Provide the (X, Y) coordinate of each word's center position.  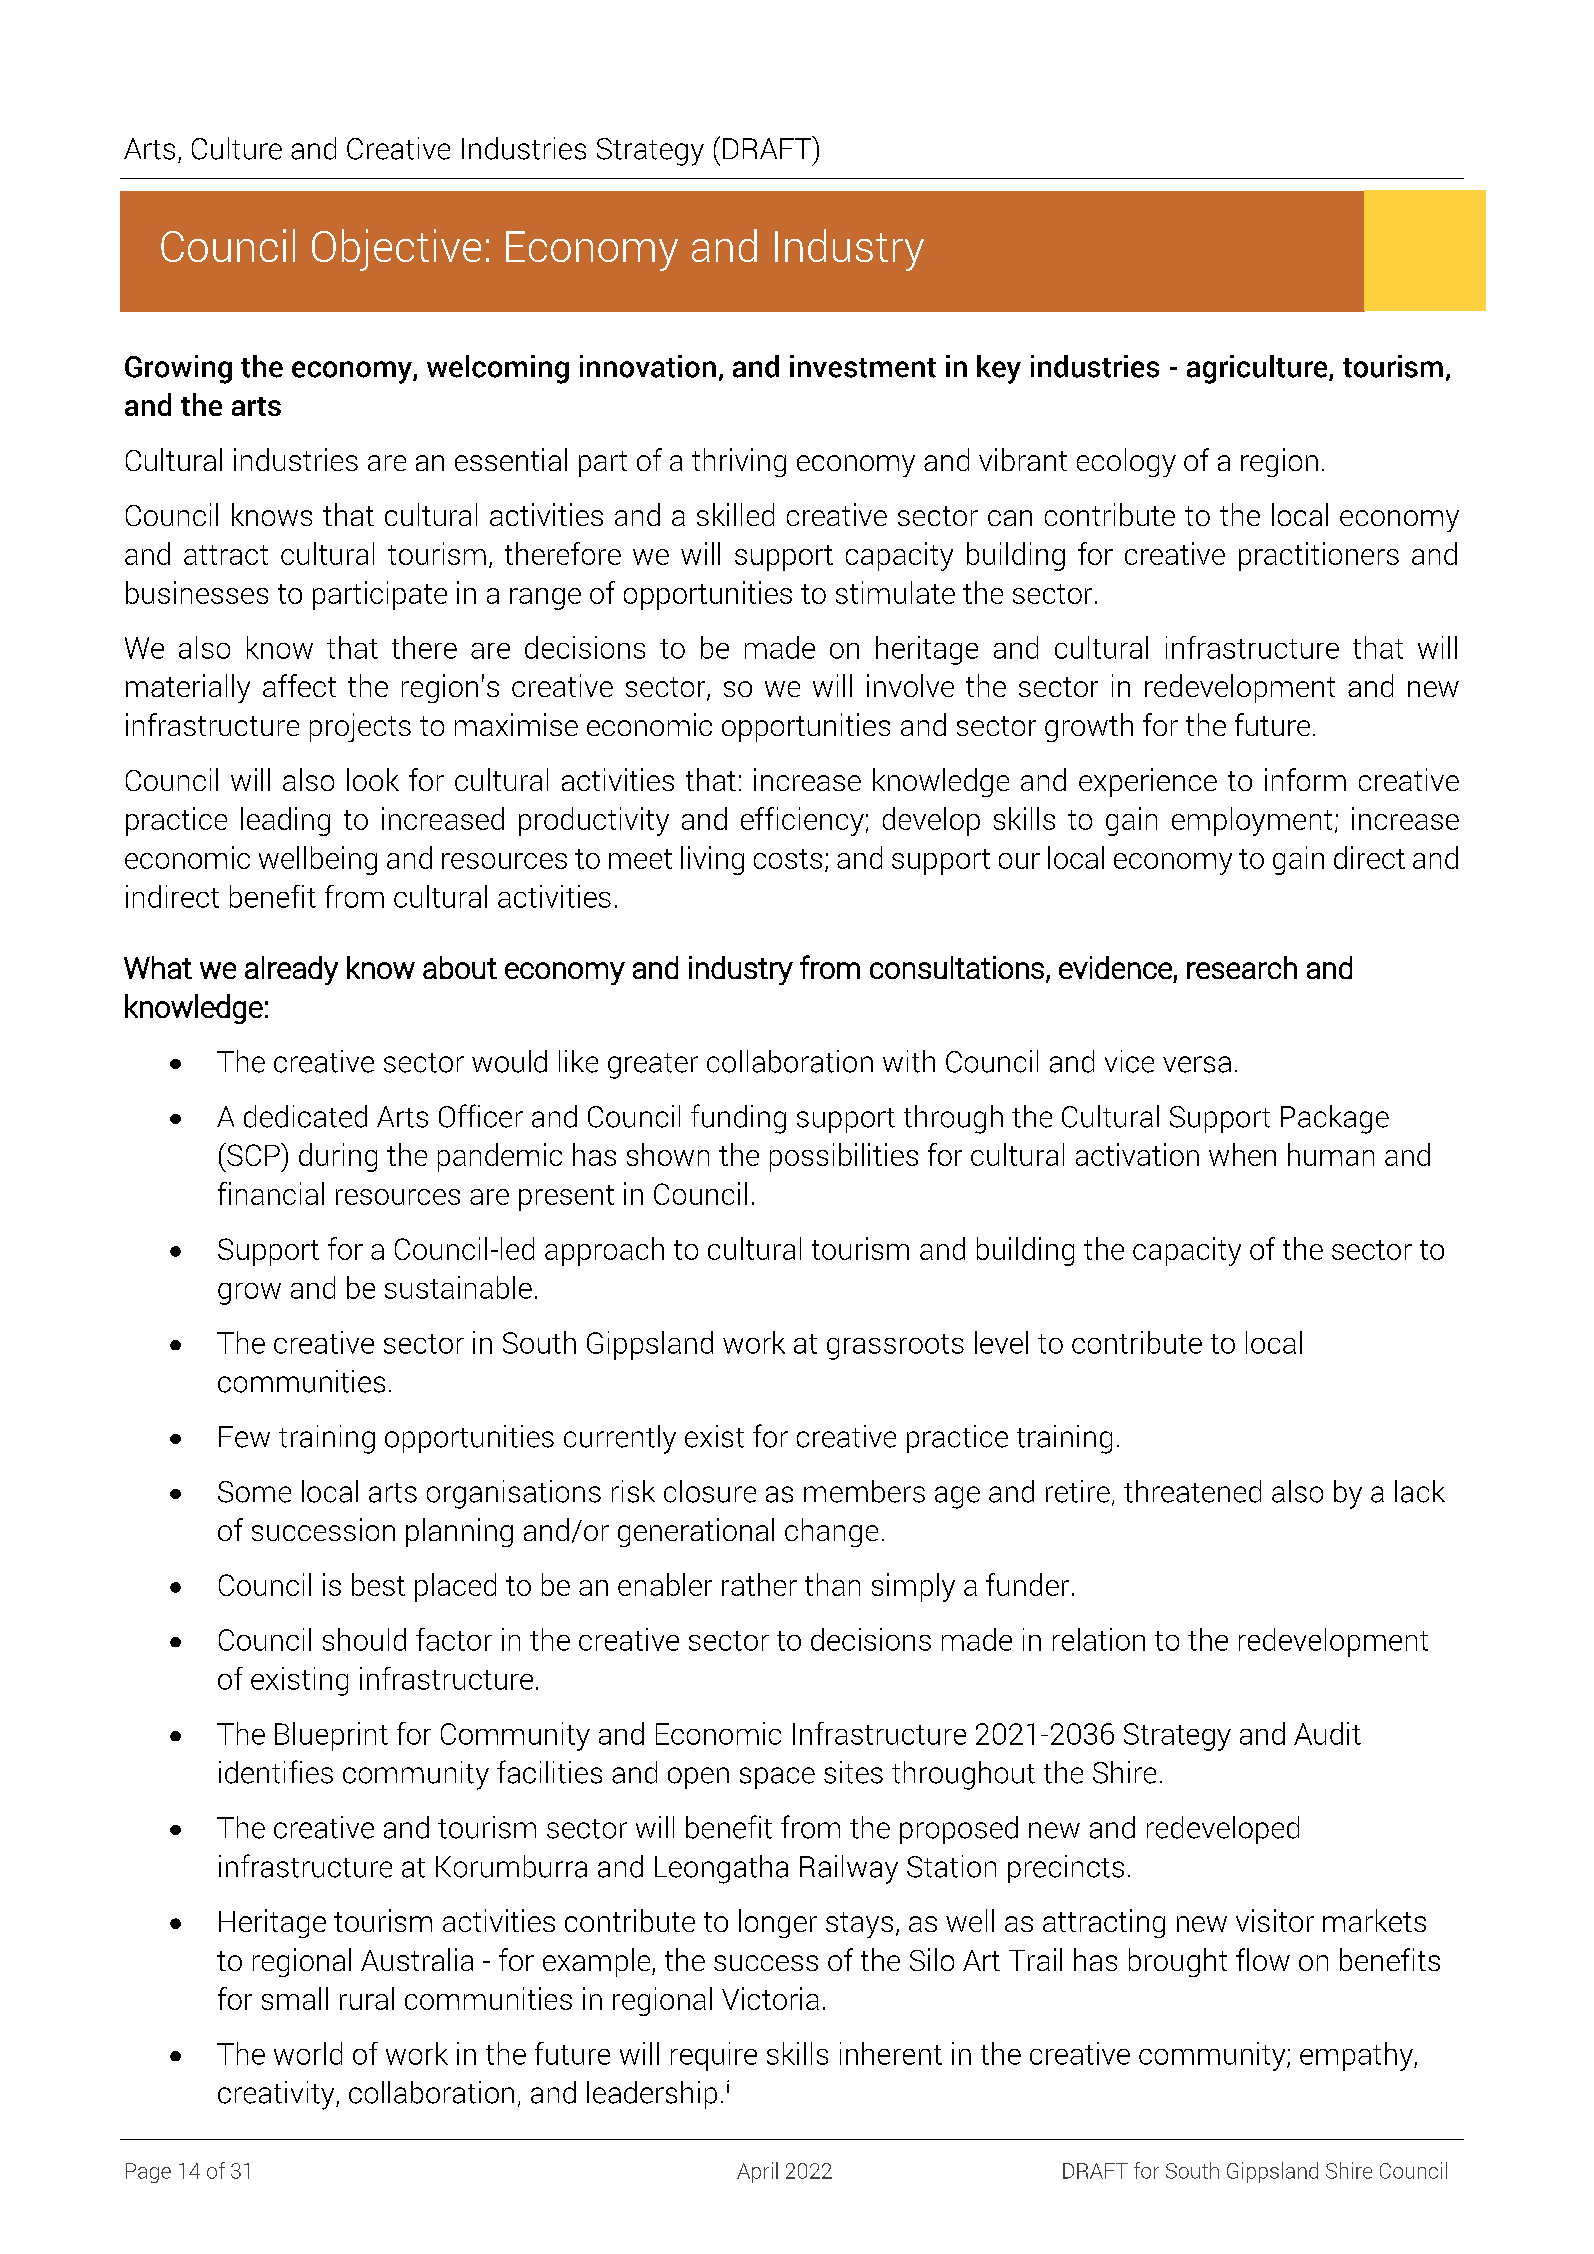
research (1242, 967)
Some (254, 1492)
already (291, 970)
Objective (396, 250)
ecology (1126, 462)
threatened (1192, 1491)
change (831, 1532)
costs (788, 859)
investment (863, 366)
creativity (277, 2095)
